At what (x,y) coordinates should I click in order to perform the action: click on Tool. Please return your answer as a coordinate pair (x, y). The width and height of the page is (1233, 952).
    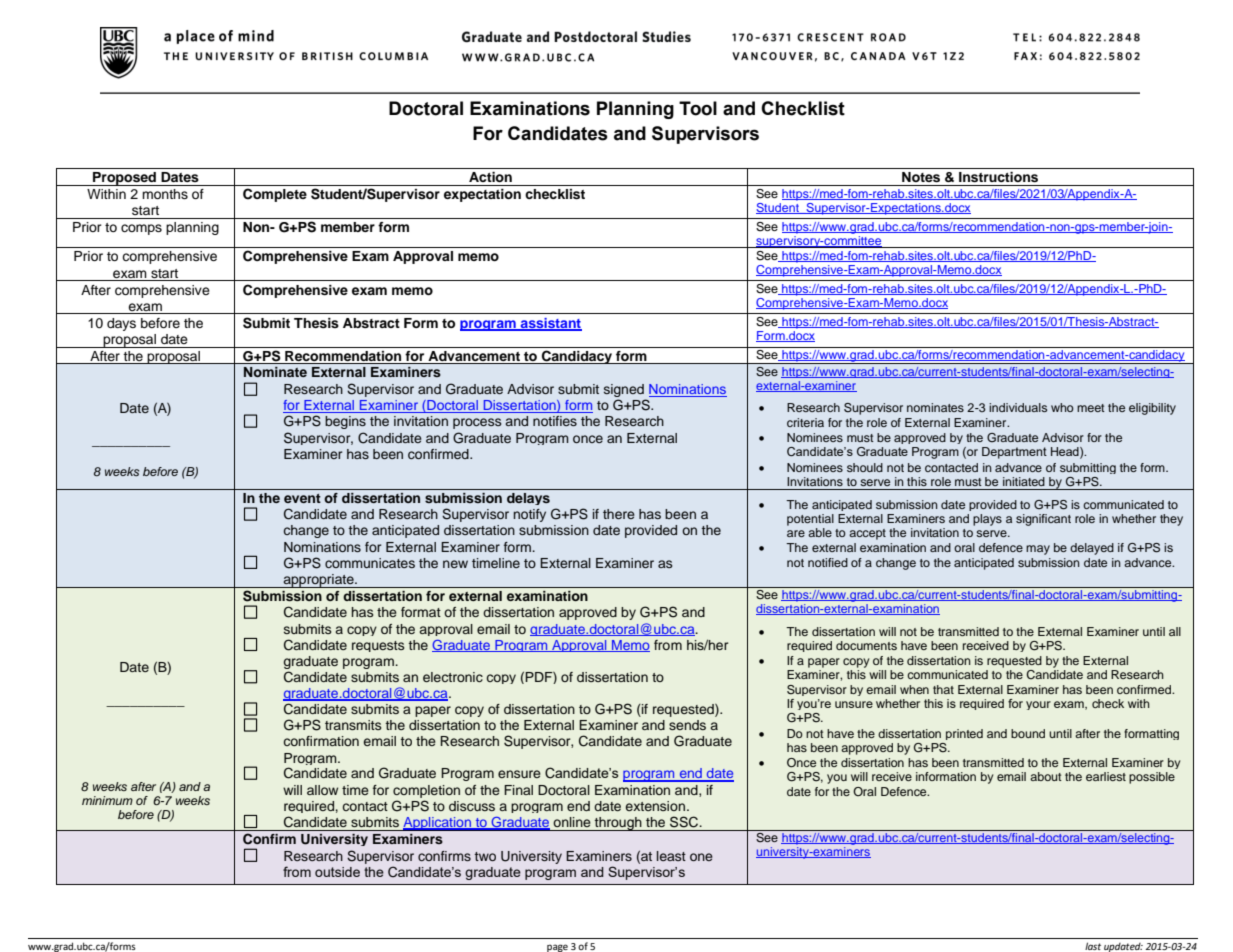
    Looking at the image, I should click on (698, 108).
